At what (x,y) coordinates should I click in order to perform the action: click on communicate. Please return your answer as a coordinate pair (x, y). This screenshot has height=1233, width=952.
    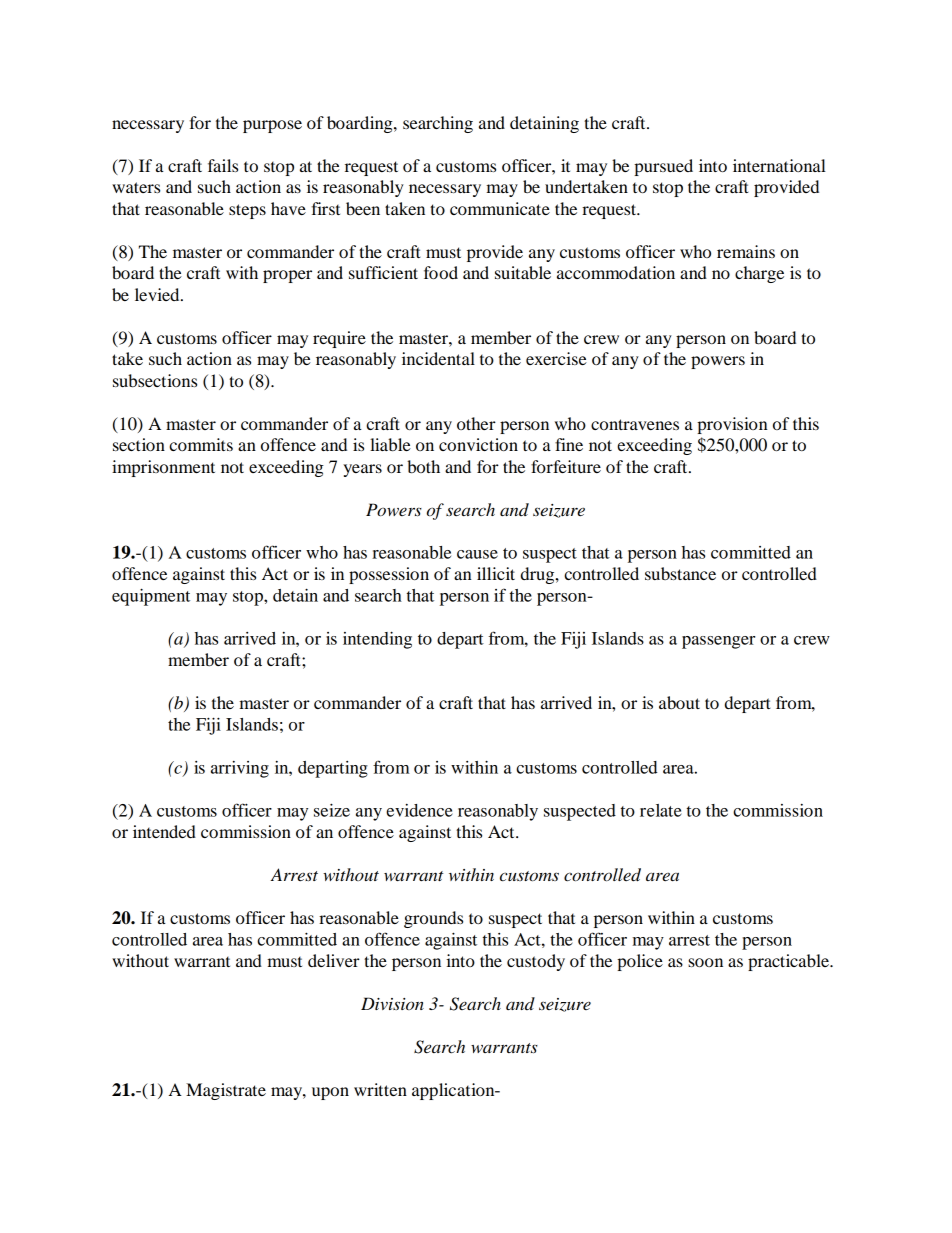
    Looking at the image, I should click on (500, 208).
